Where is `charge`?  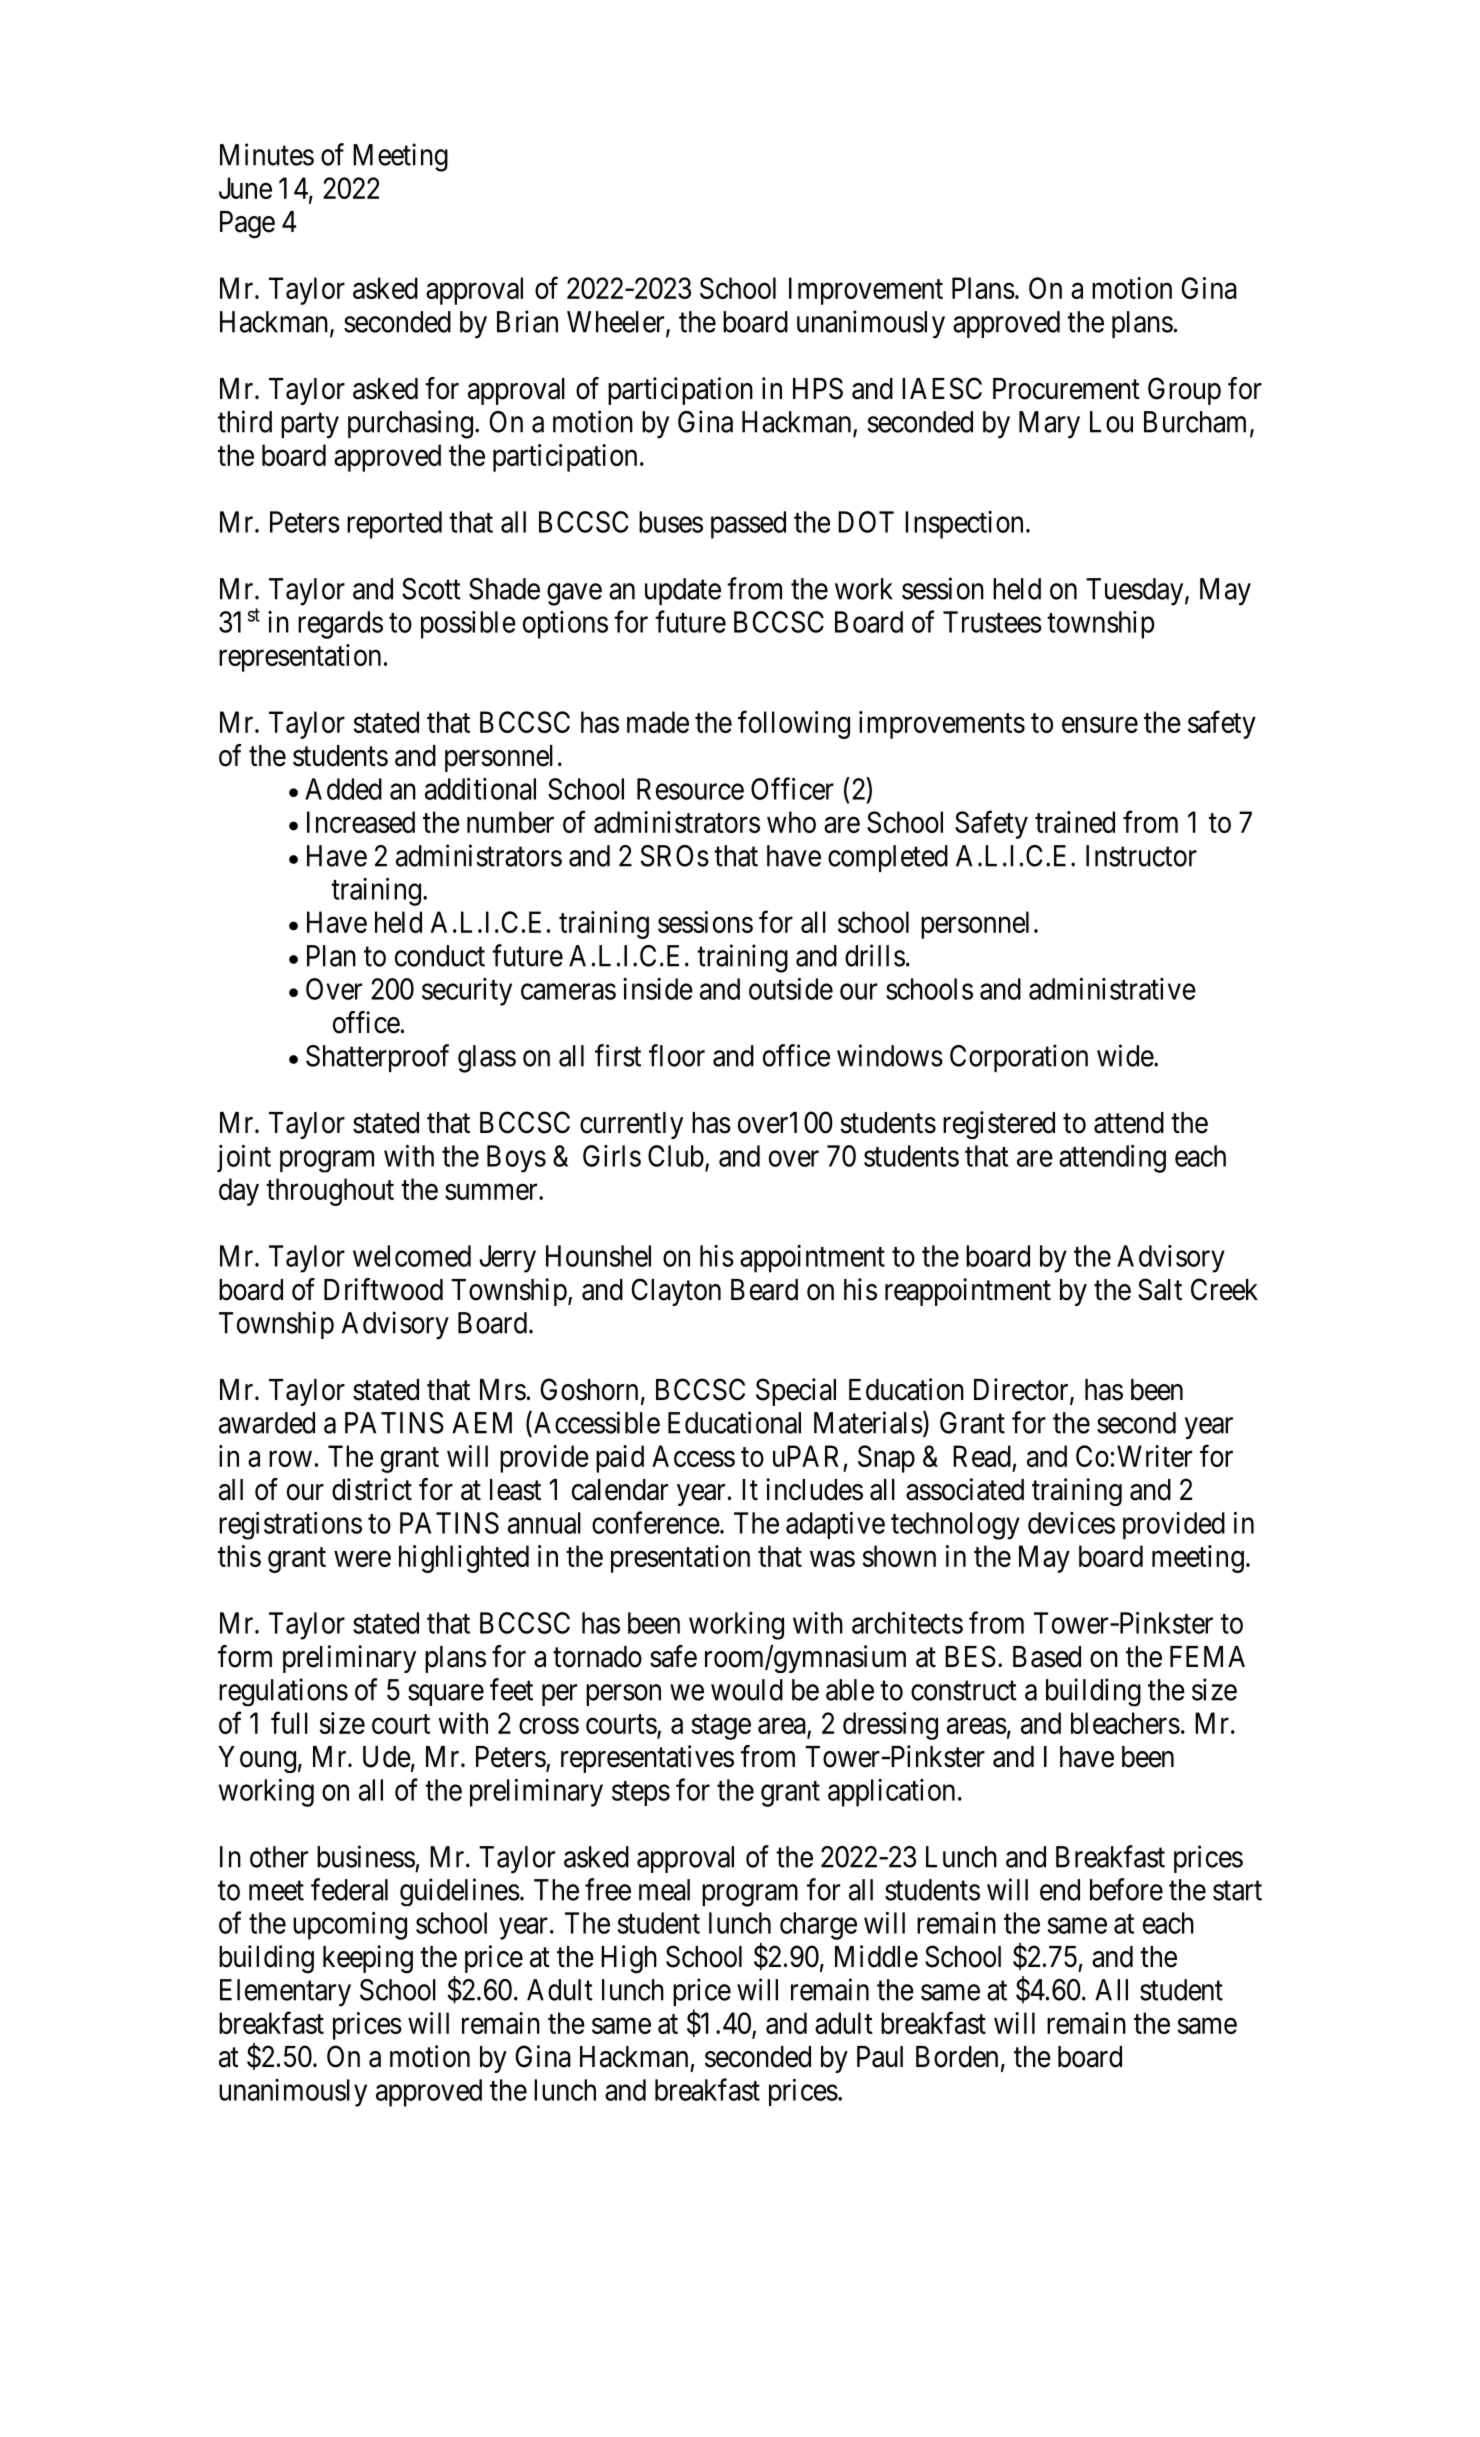 charge is located at coordinates (818, 1926).
